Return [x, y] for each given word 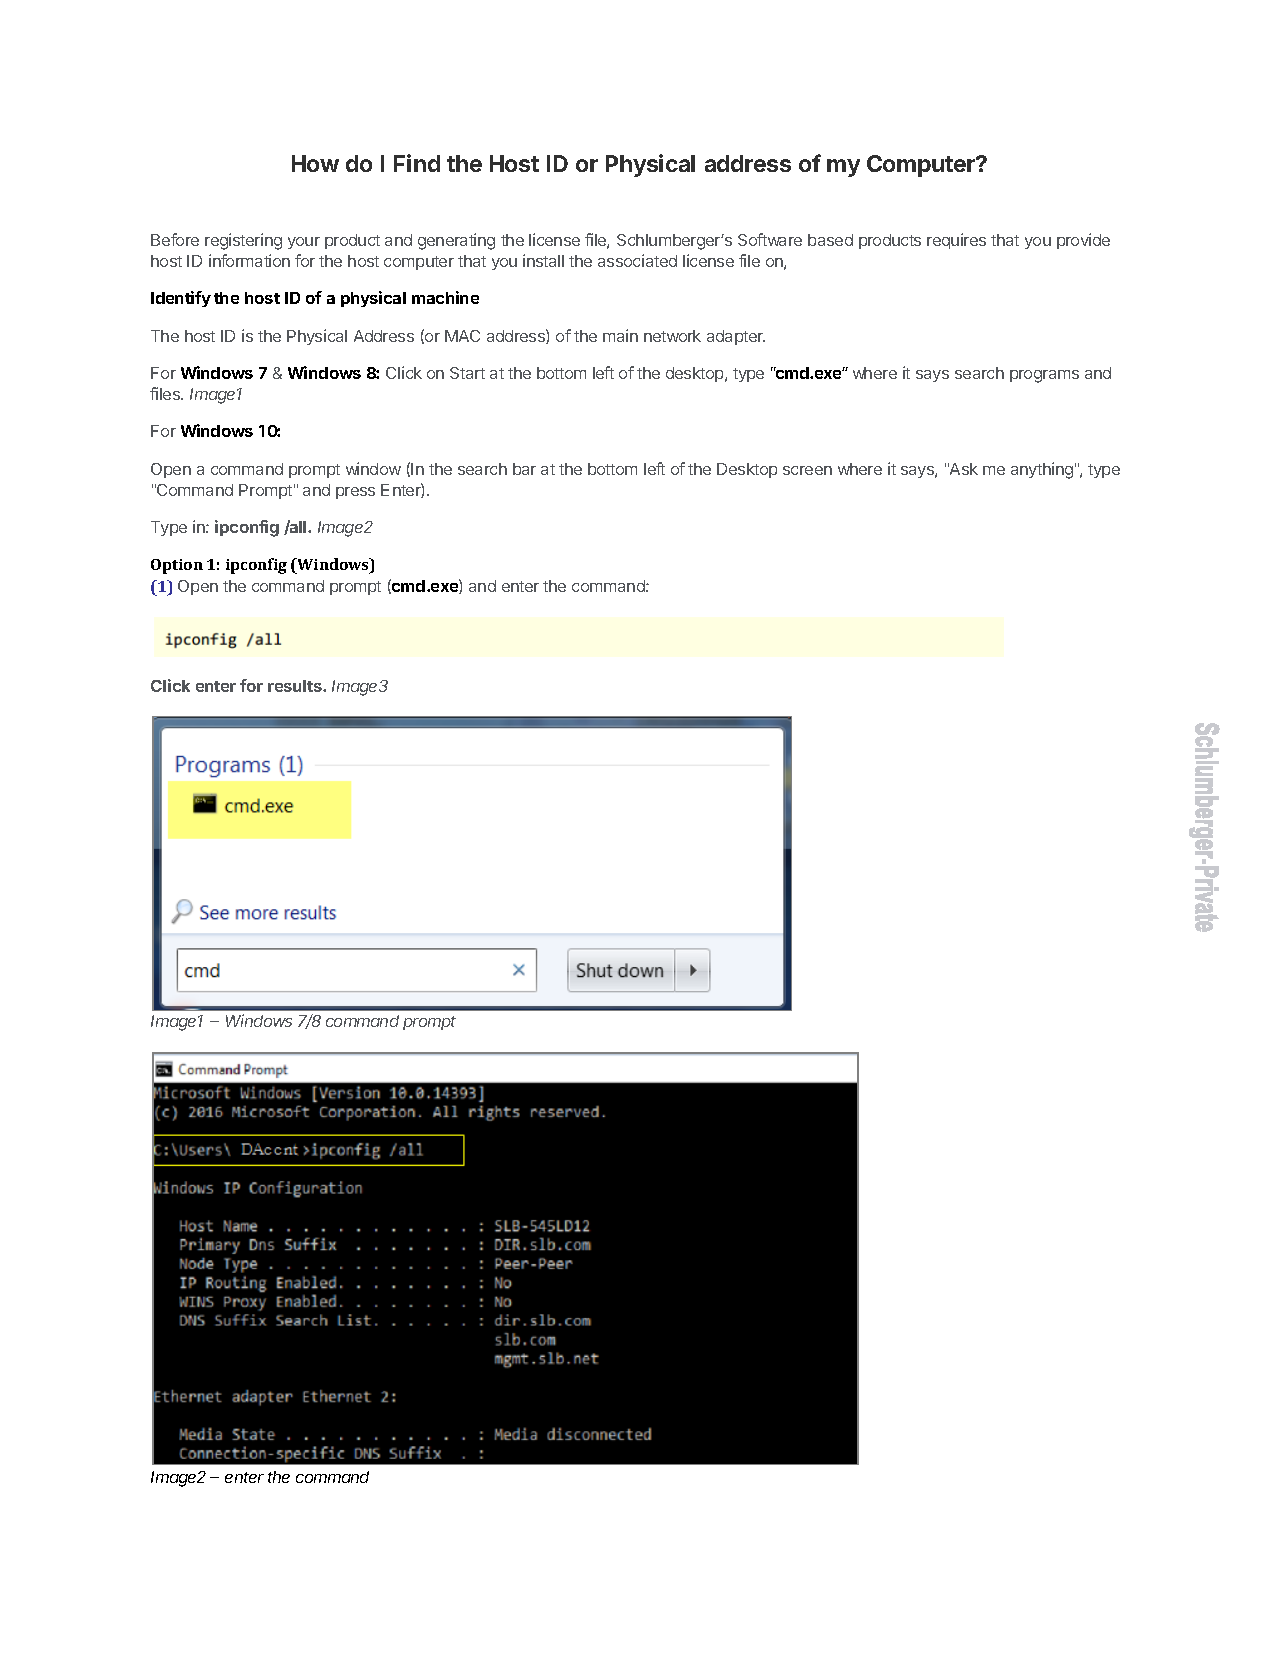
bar [524, 469]
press [355, 493]
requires [956, 241]
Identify [181, 299]
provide [1083, 241]
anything [1042, 470]
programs [1044, 376]
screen [807, 470]
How [315, 163]
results [296, 686]
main [620, 335]
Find [417, 163]
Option [177, 566]
